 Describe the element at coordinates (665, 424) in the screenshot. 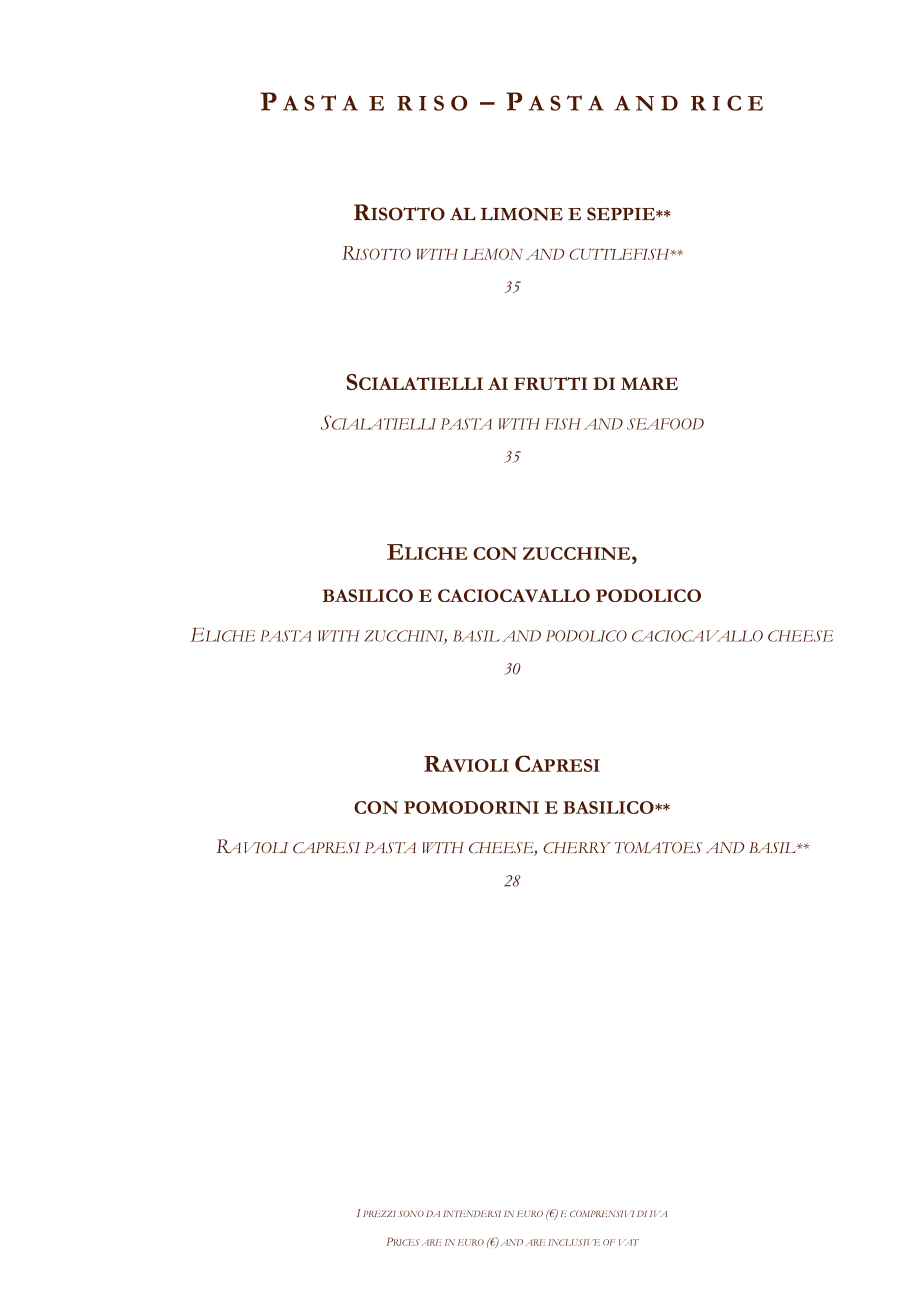

I see `SEAFOOD` at that location.
